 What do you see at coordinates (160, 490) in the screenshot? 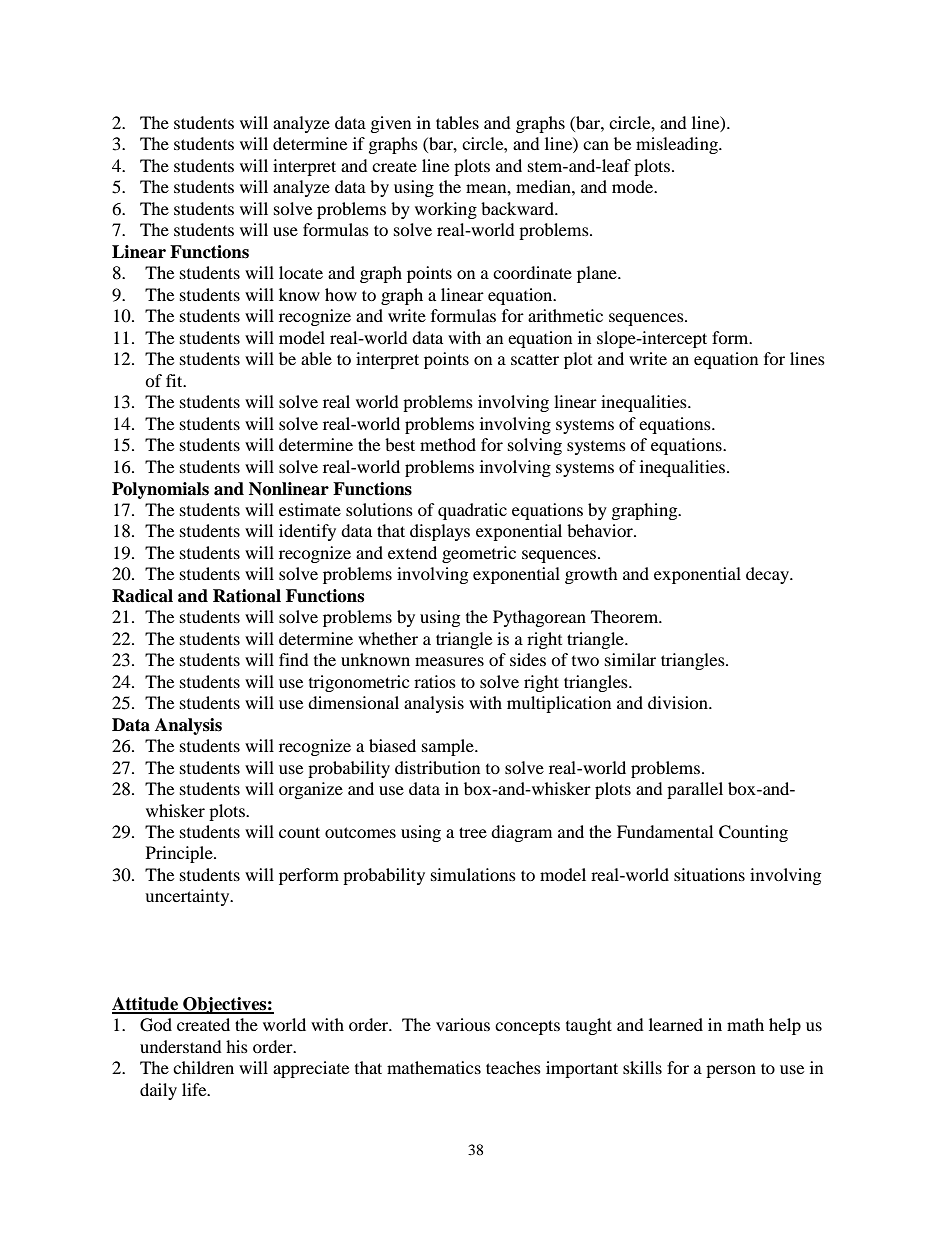
I see `Polynomials` at bounding box center [160, 490].
